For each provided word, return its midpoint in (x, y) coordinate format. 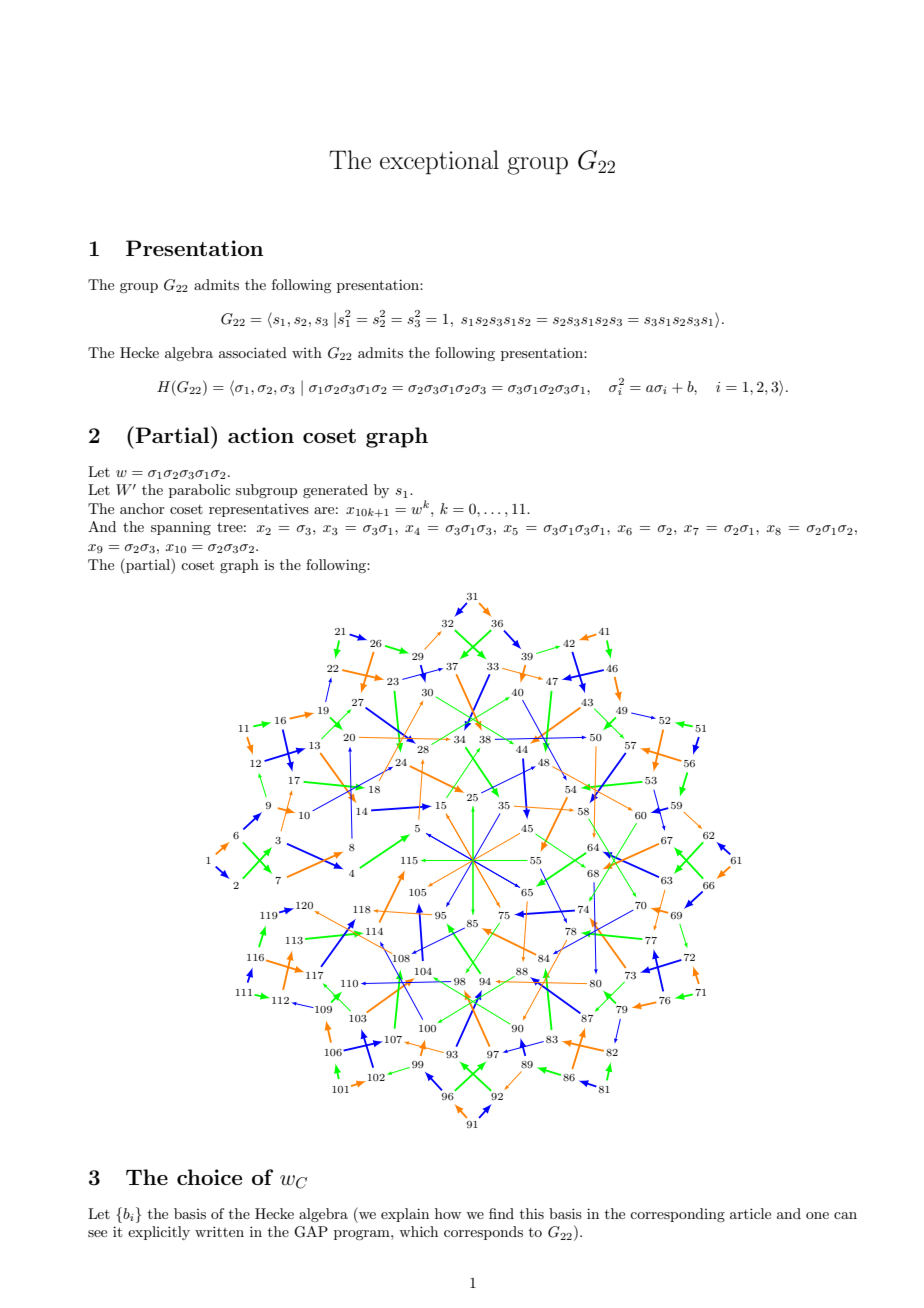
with (307, 352)
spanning (181, 528)
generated (335, 491)
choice (209, 1177)
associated (253, 352)
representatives (259, 510)
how (448, 1213)
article (750, 1213)
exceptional (439, 162)
